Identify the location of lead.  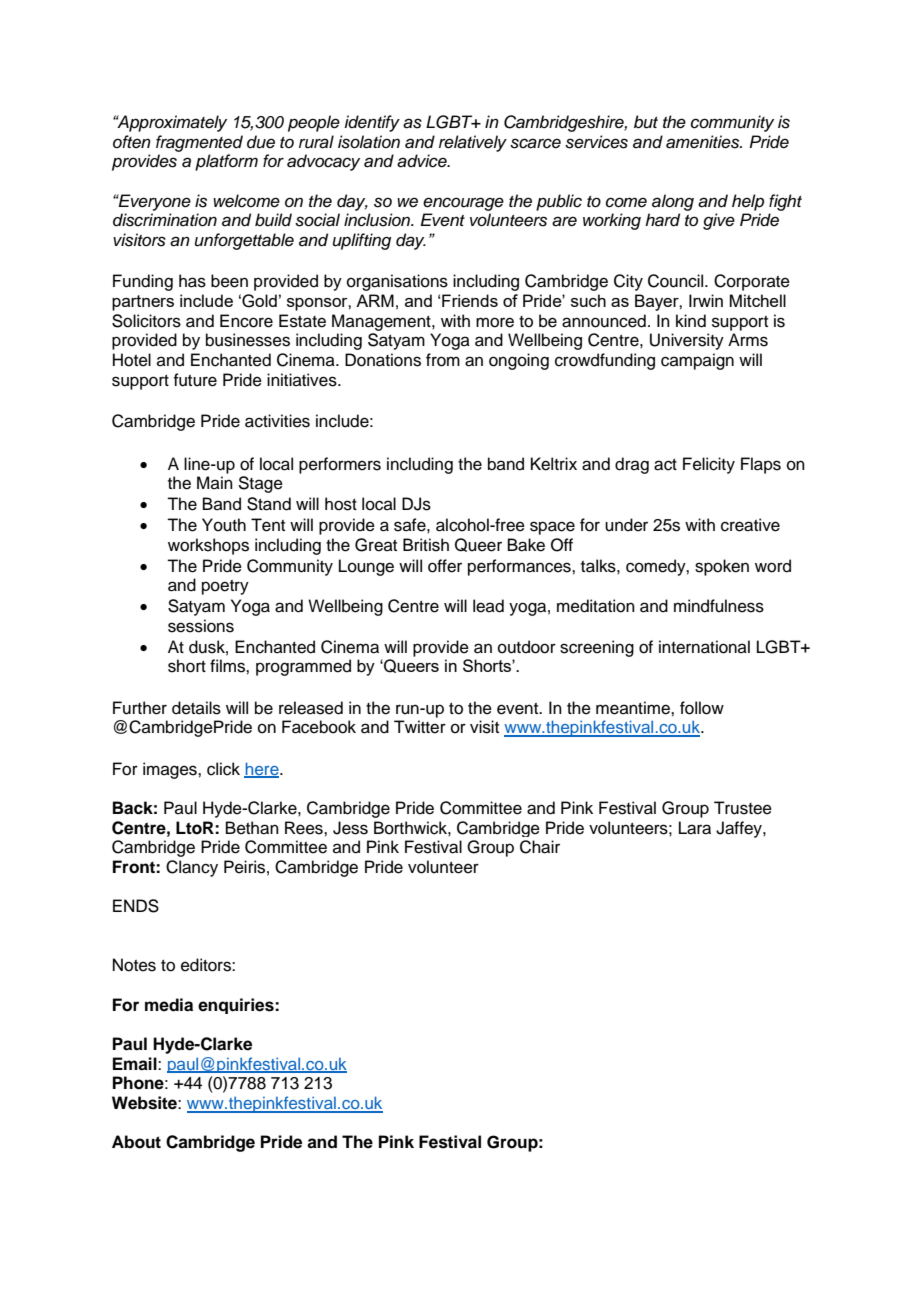
(488, 606).
